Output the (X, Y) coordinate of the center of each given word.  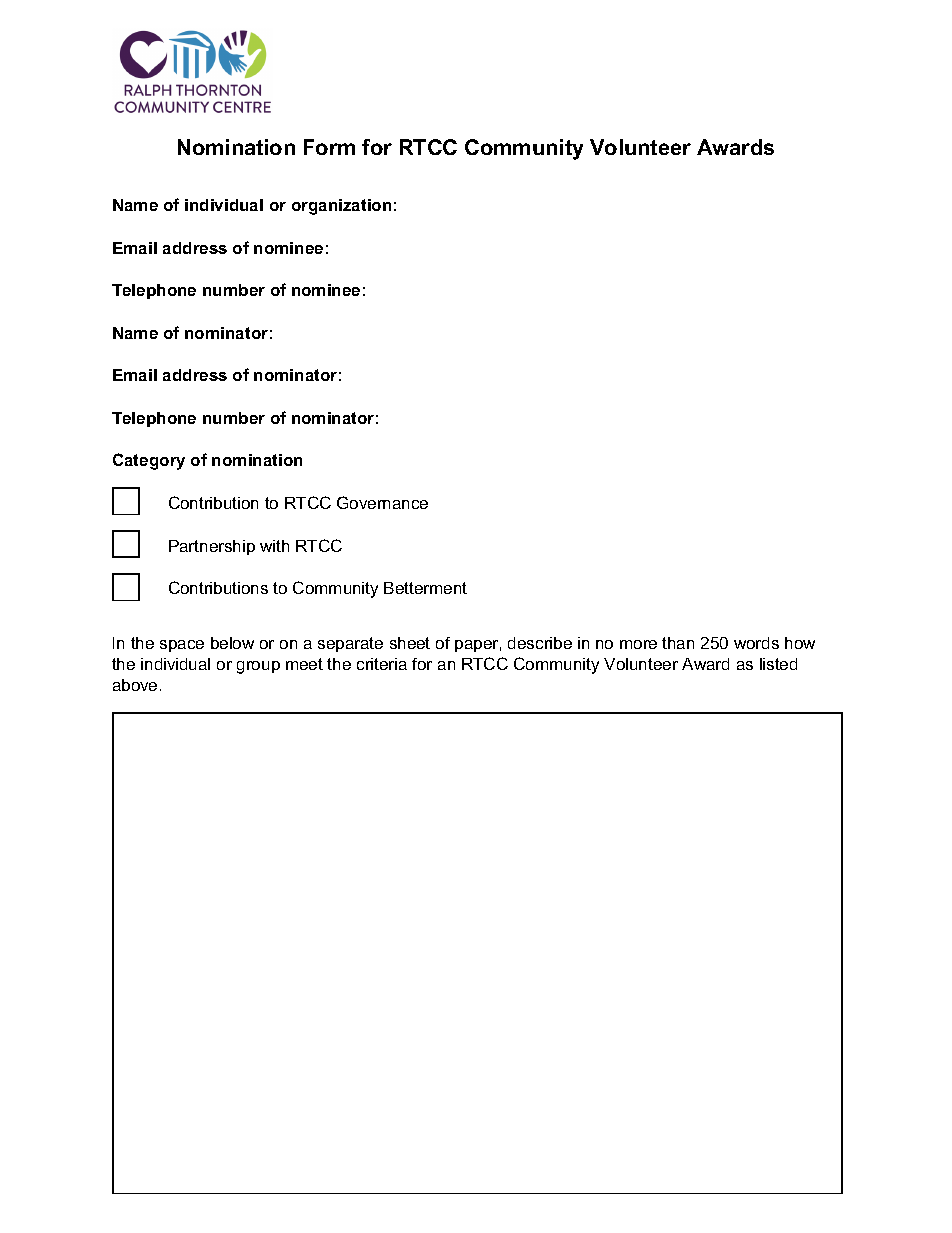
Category (149, 461)
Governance (382, 502)
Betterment (425, 588)
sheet (410, 643)
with (274, 546)
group (258, 667)
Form (329, 147)
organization (341, 207)
